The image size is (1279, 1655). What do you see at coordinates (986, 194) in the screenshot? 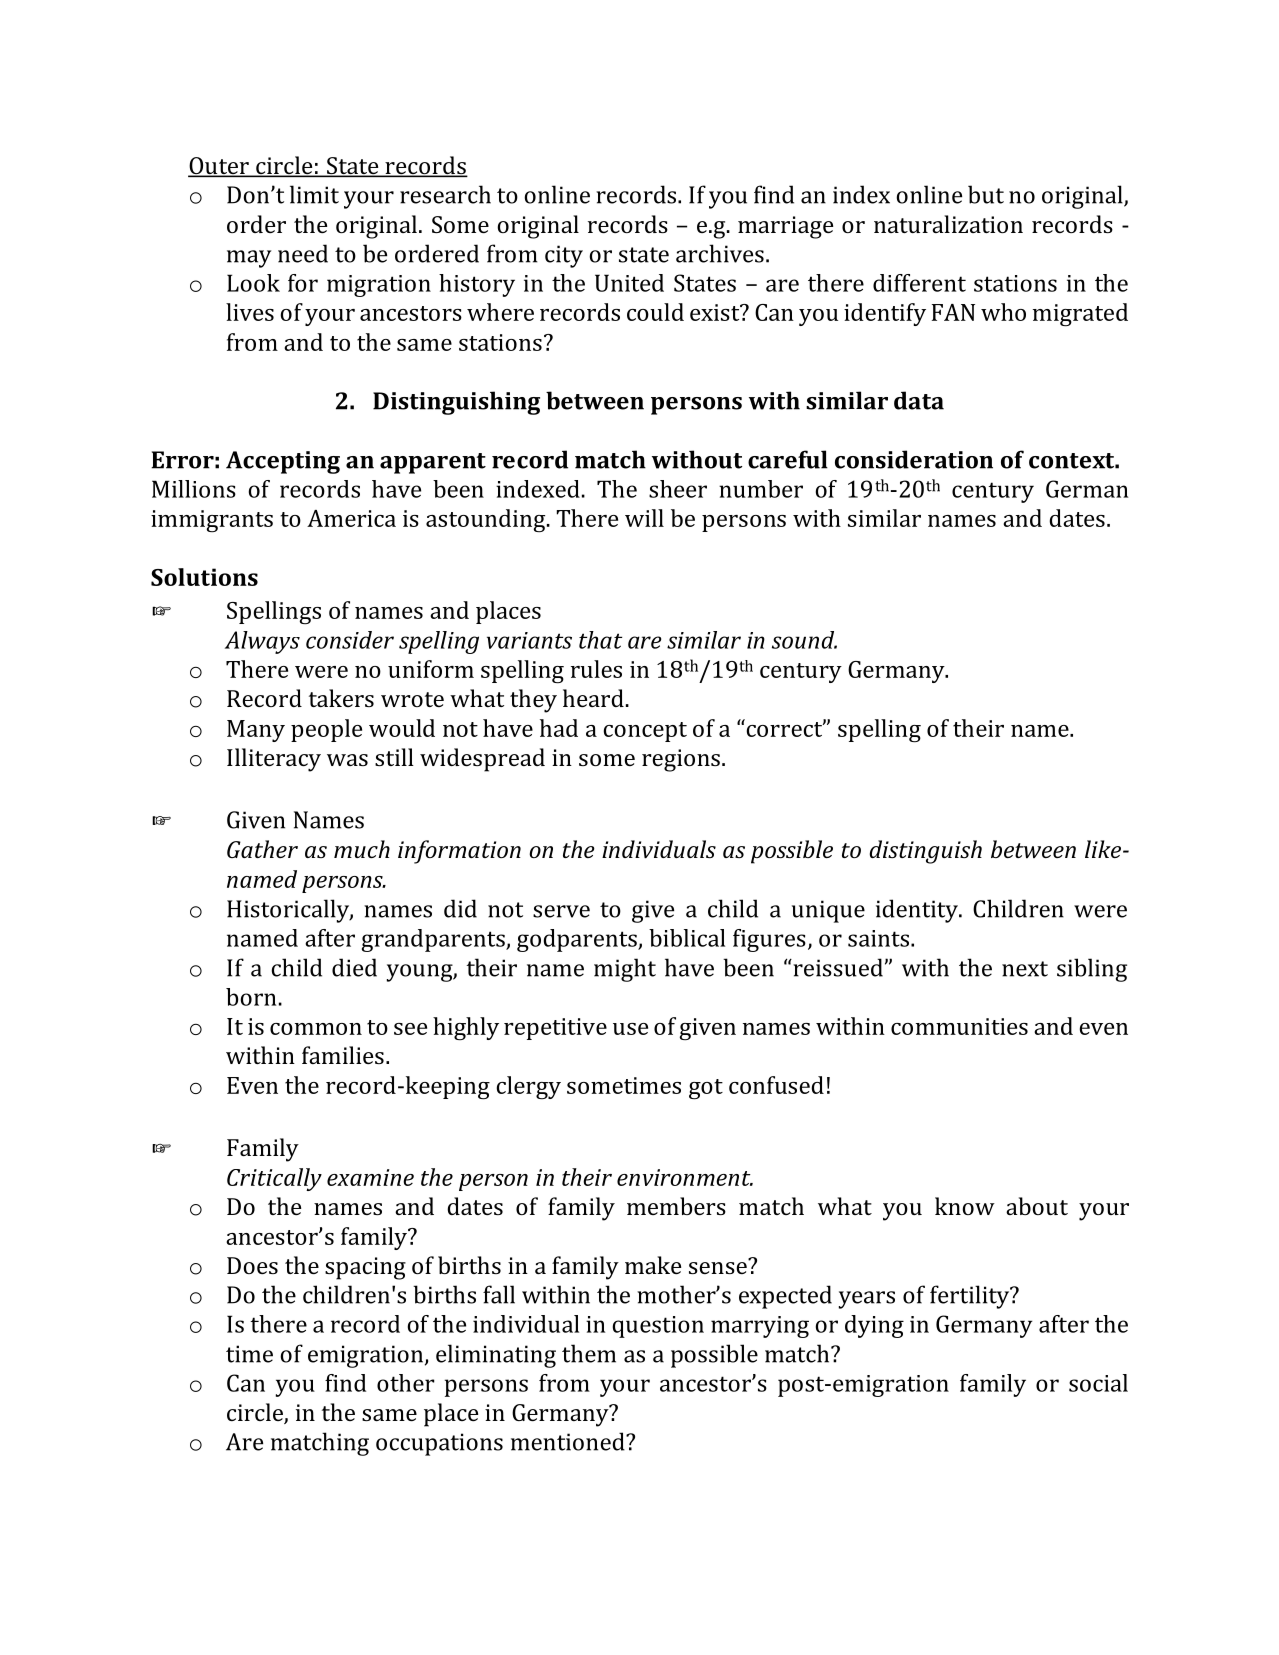
I see `but` at bounding box center [986, 194].
